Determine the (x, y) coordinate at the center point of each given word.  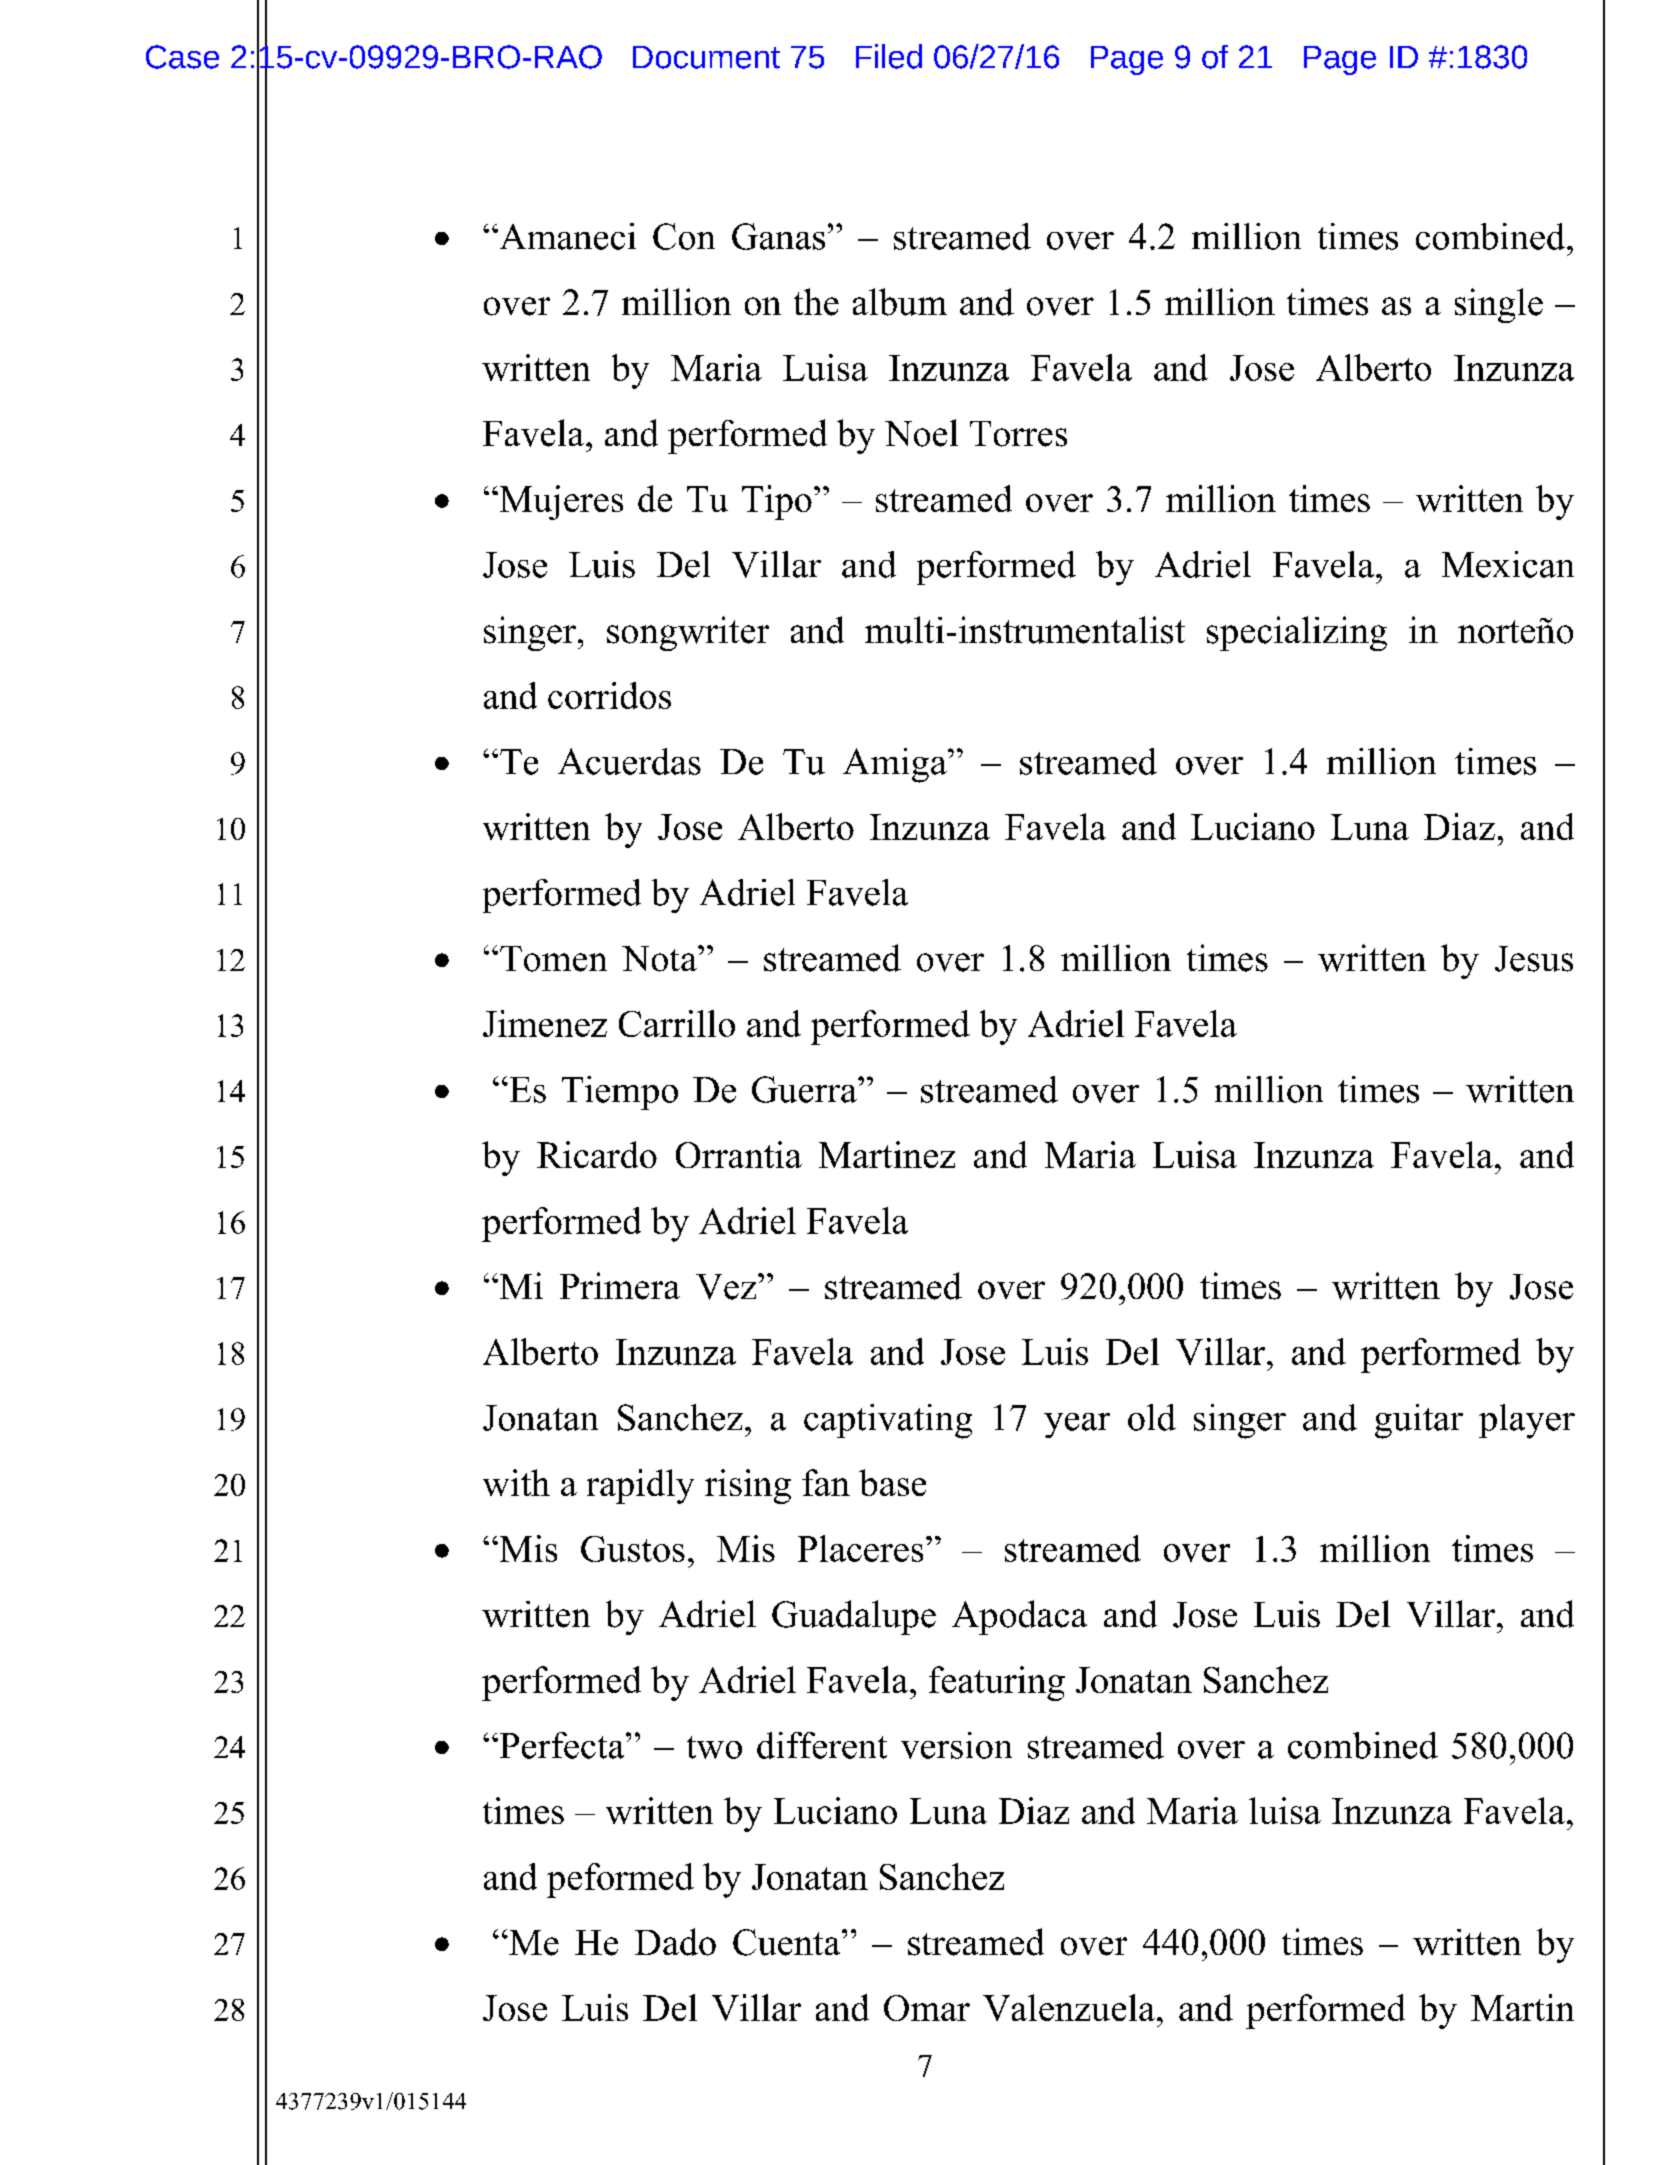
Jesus (1534, 959)
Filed (889, 56)
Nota (660, 959)
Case (182, 57)
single (1499, 305)
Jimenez (545, 1023)
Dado (675, 1942)
